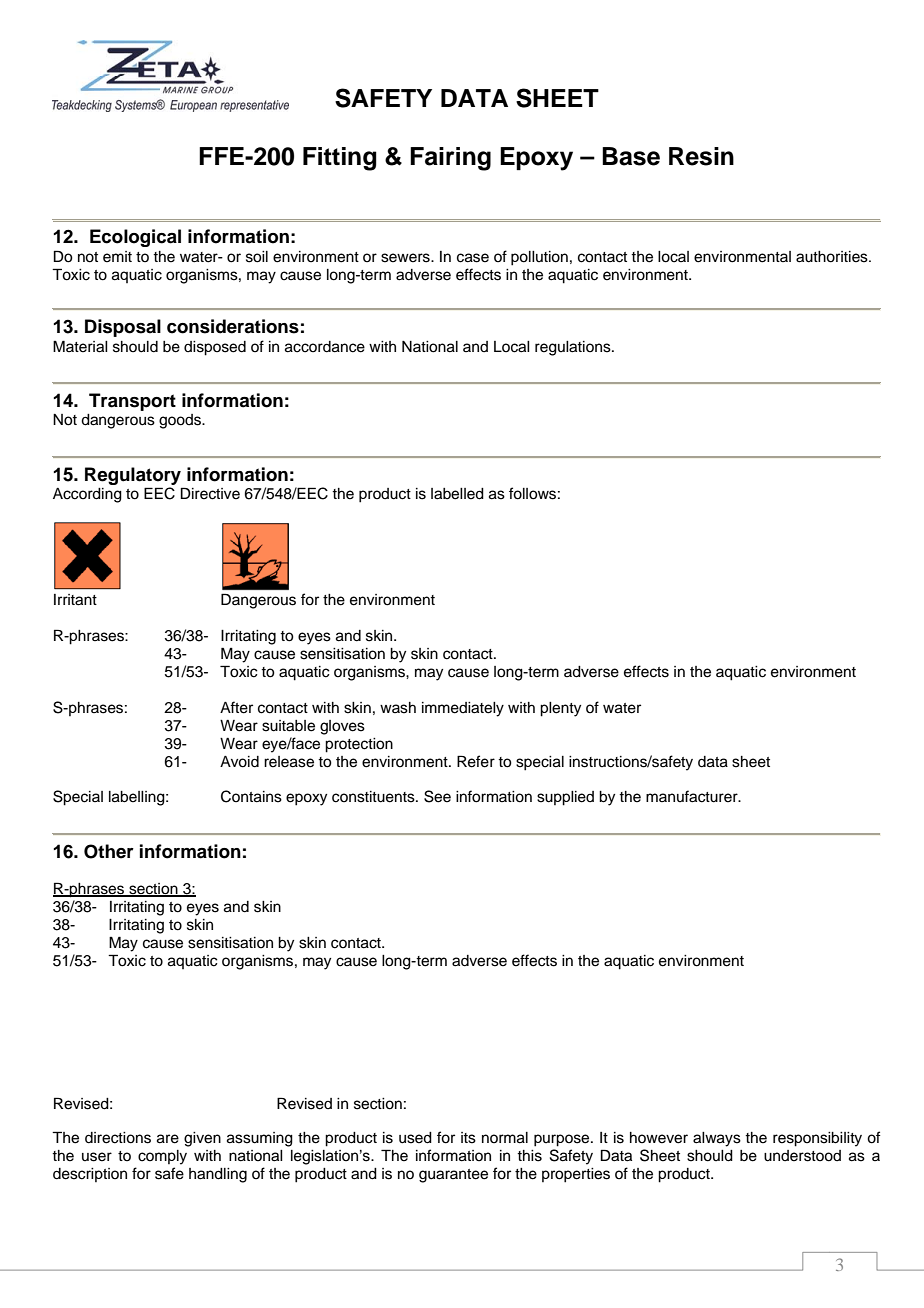 Image resolution: width=924 pixels, height=1308 pixels. What do you see at coordinates (468, 1138) in the document?
I see `its` at bounding box center [468, 1138].
